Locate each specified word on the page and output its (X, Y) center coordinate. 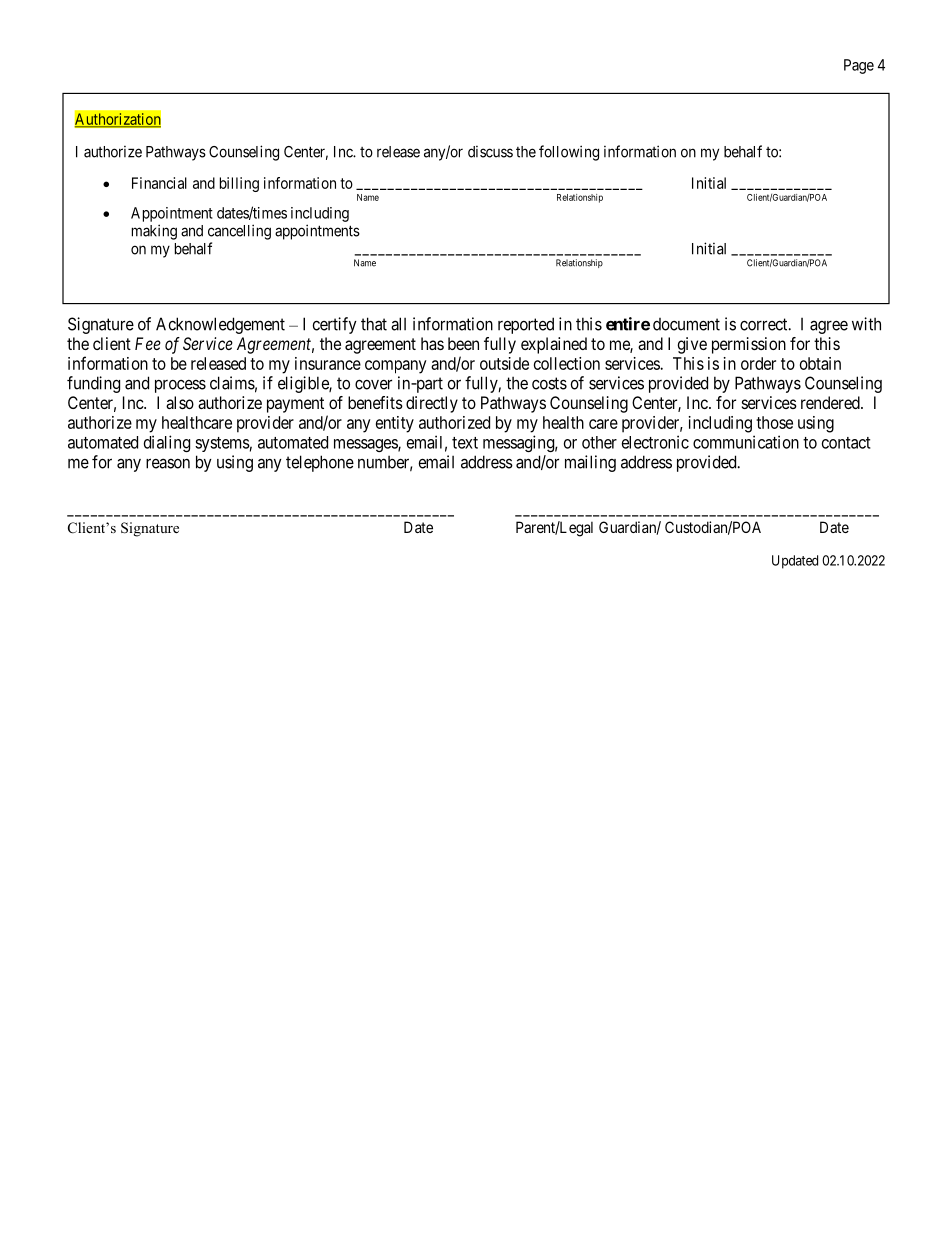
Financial (159, 183)
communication (746, 442)
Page (859, 66)
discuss (490, 152)
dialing (167, 443)
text (465, 443)
